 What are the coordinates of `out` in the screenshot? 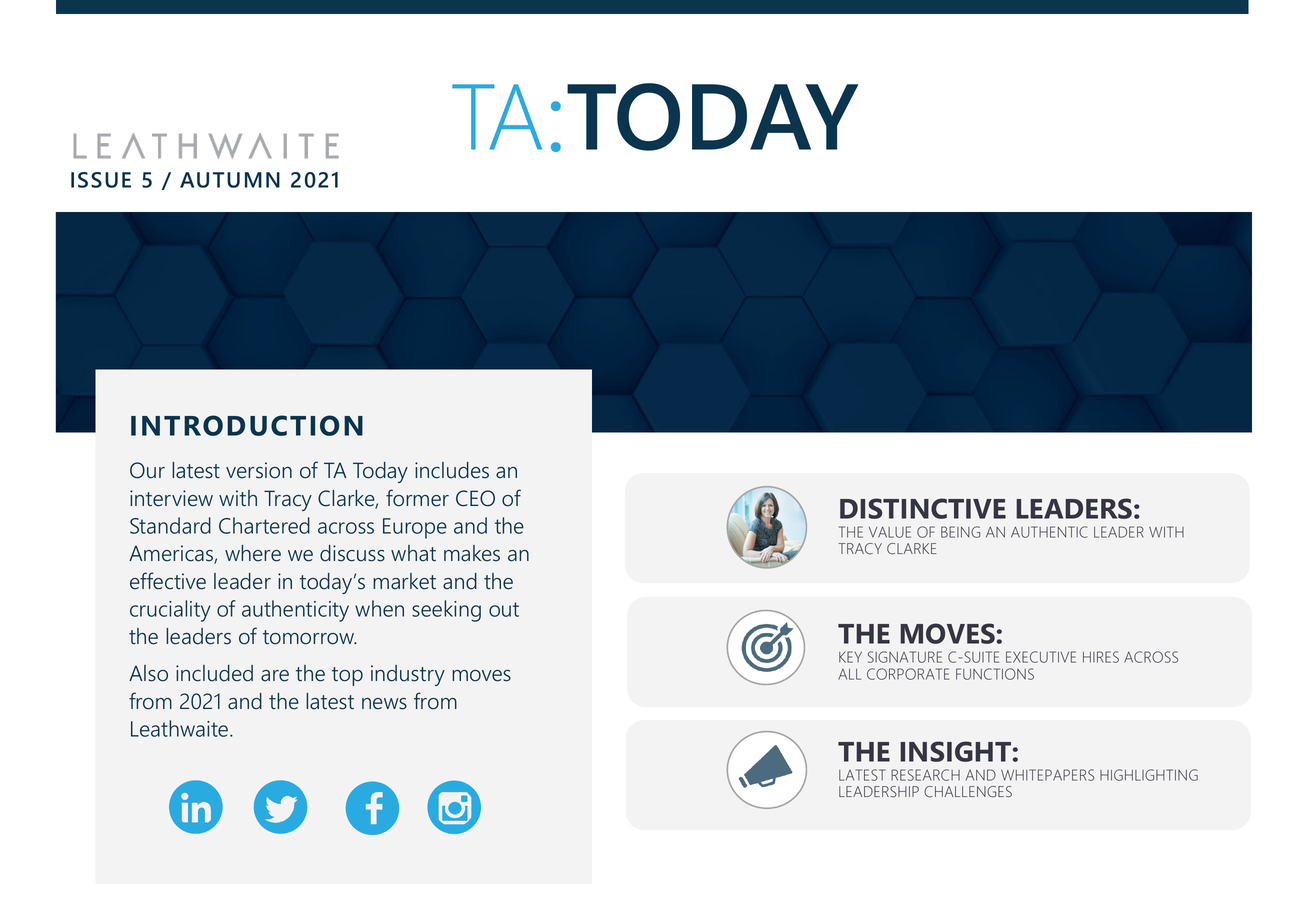 It's located at (504, 609).
